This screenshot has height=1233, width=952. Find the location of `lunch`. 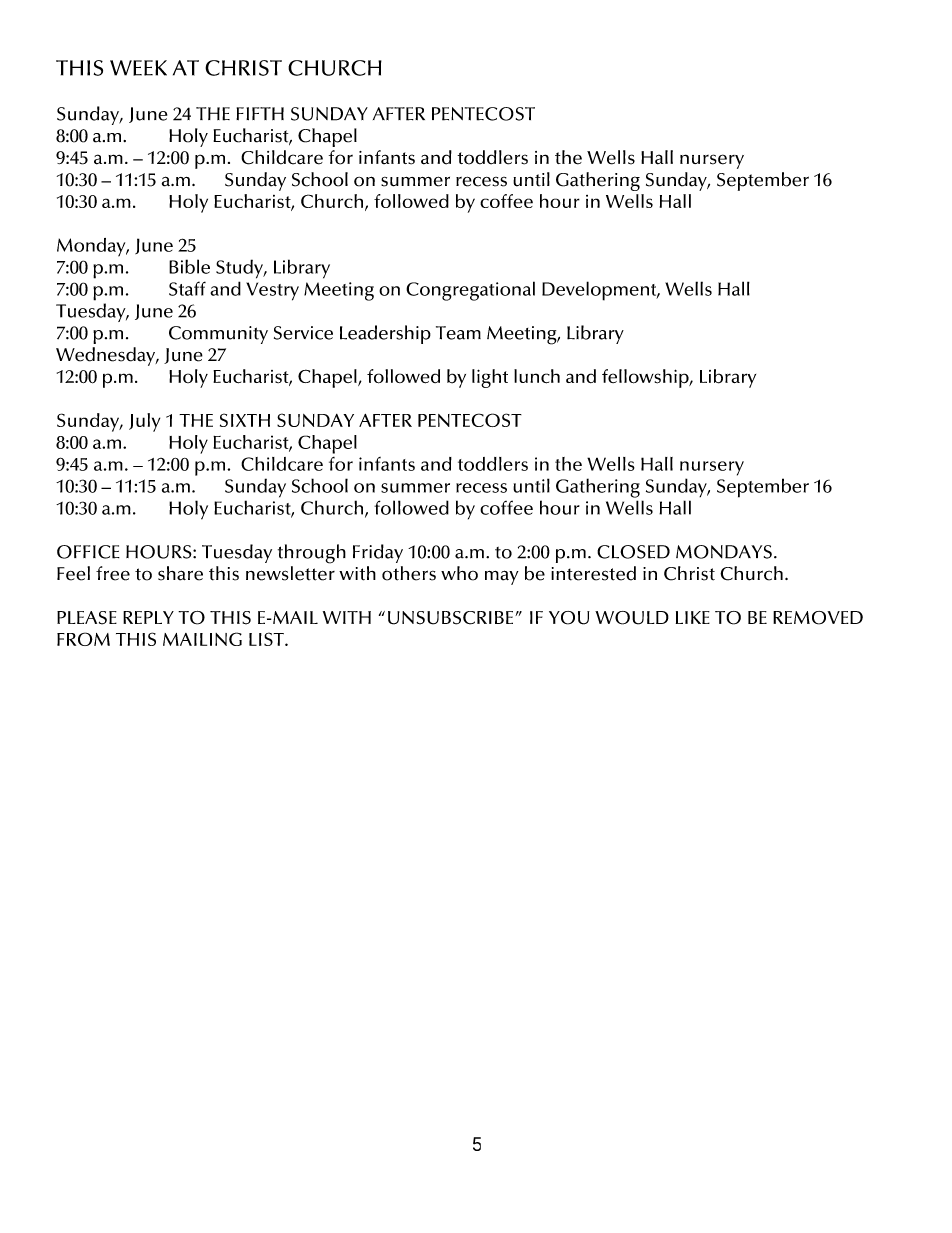

lunch is located at coordinates (537, 376).
